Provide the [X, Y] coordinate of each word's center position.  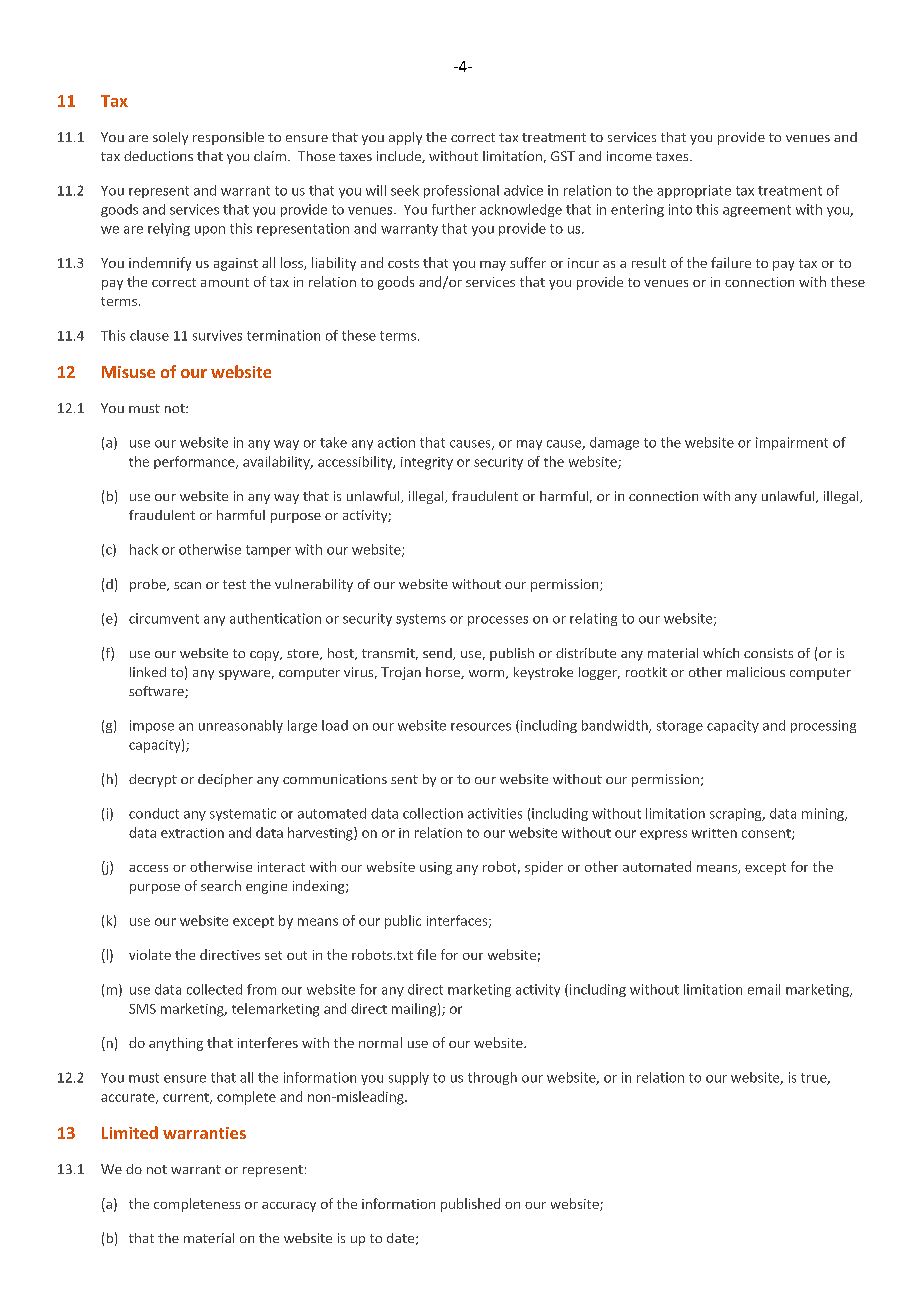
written [714, 833]
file [426, 954]
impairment [792, 443]
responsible [228, 138]
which [721, 653]
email [764, 989]
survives [217, 335]
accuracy [289, 1207]
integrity [427, 463]
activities [495, 813]
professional [461, 191]
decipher [225, 780]
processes [498, 621]
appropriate [694, 191]
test [234, 584]
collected [214, 989]
